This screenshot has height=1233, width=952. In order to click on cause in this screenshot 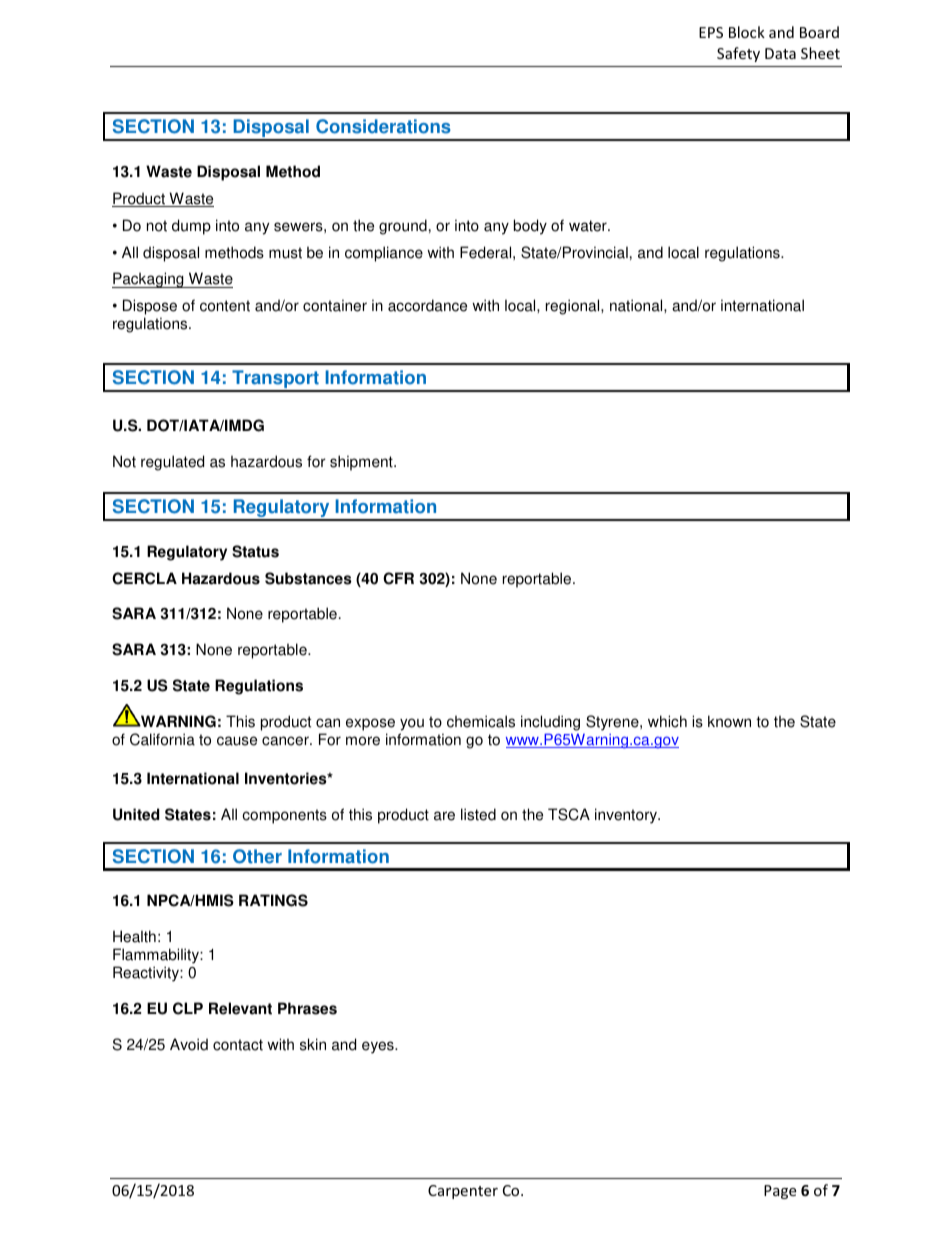, I will do `click(237, 741)`.
